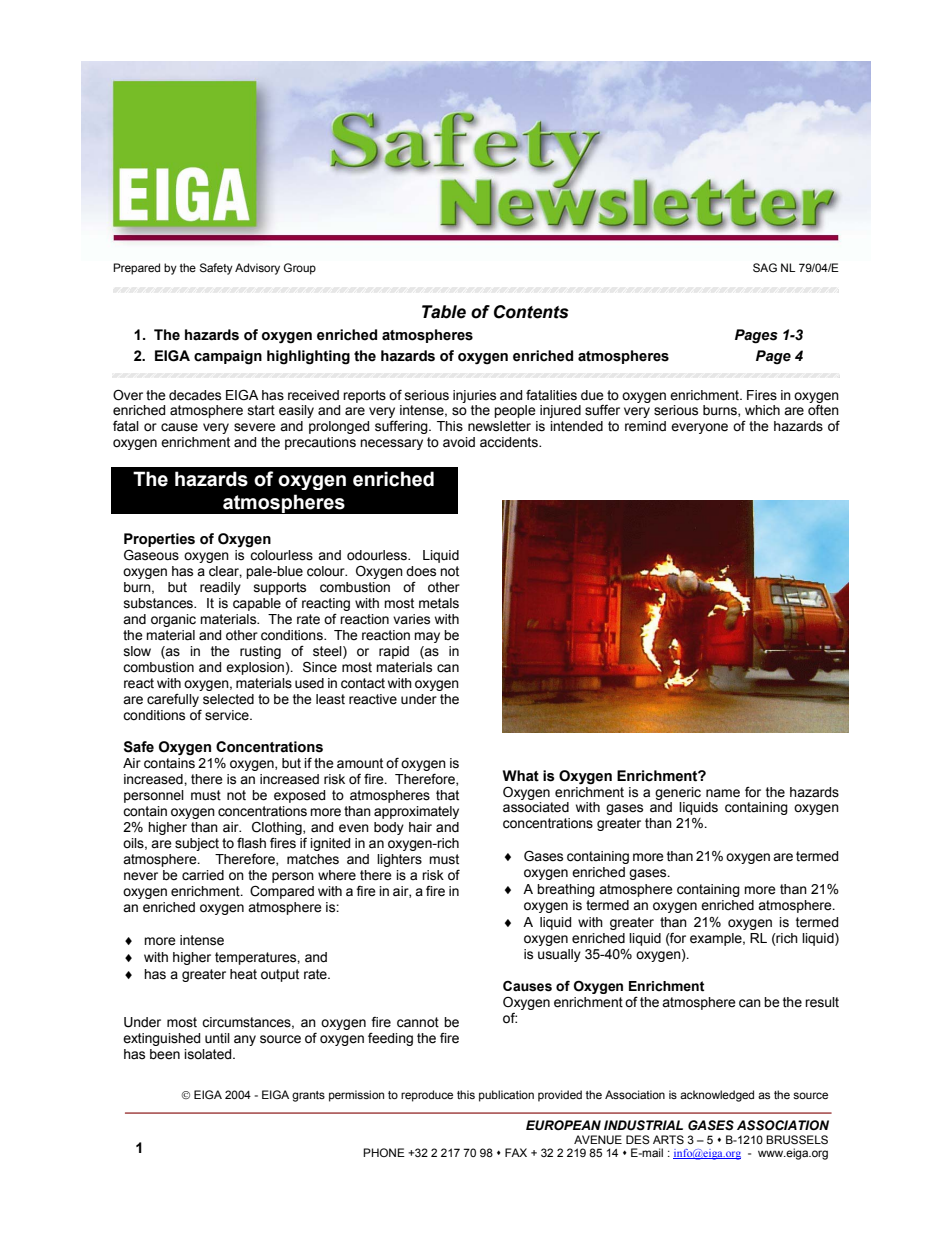 This page has height=1233, width=952. I want to click on readily, so click(220, 588).
